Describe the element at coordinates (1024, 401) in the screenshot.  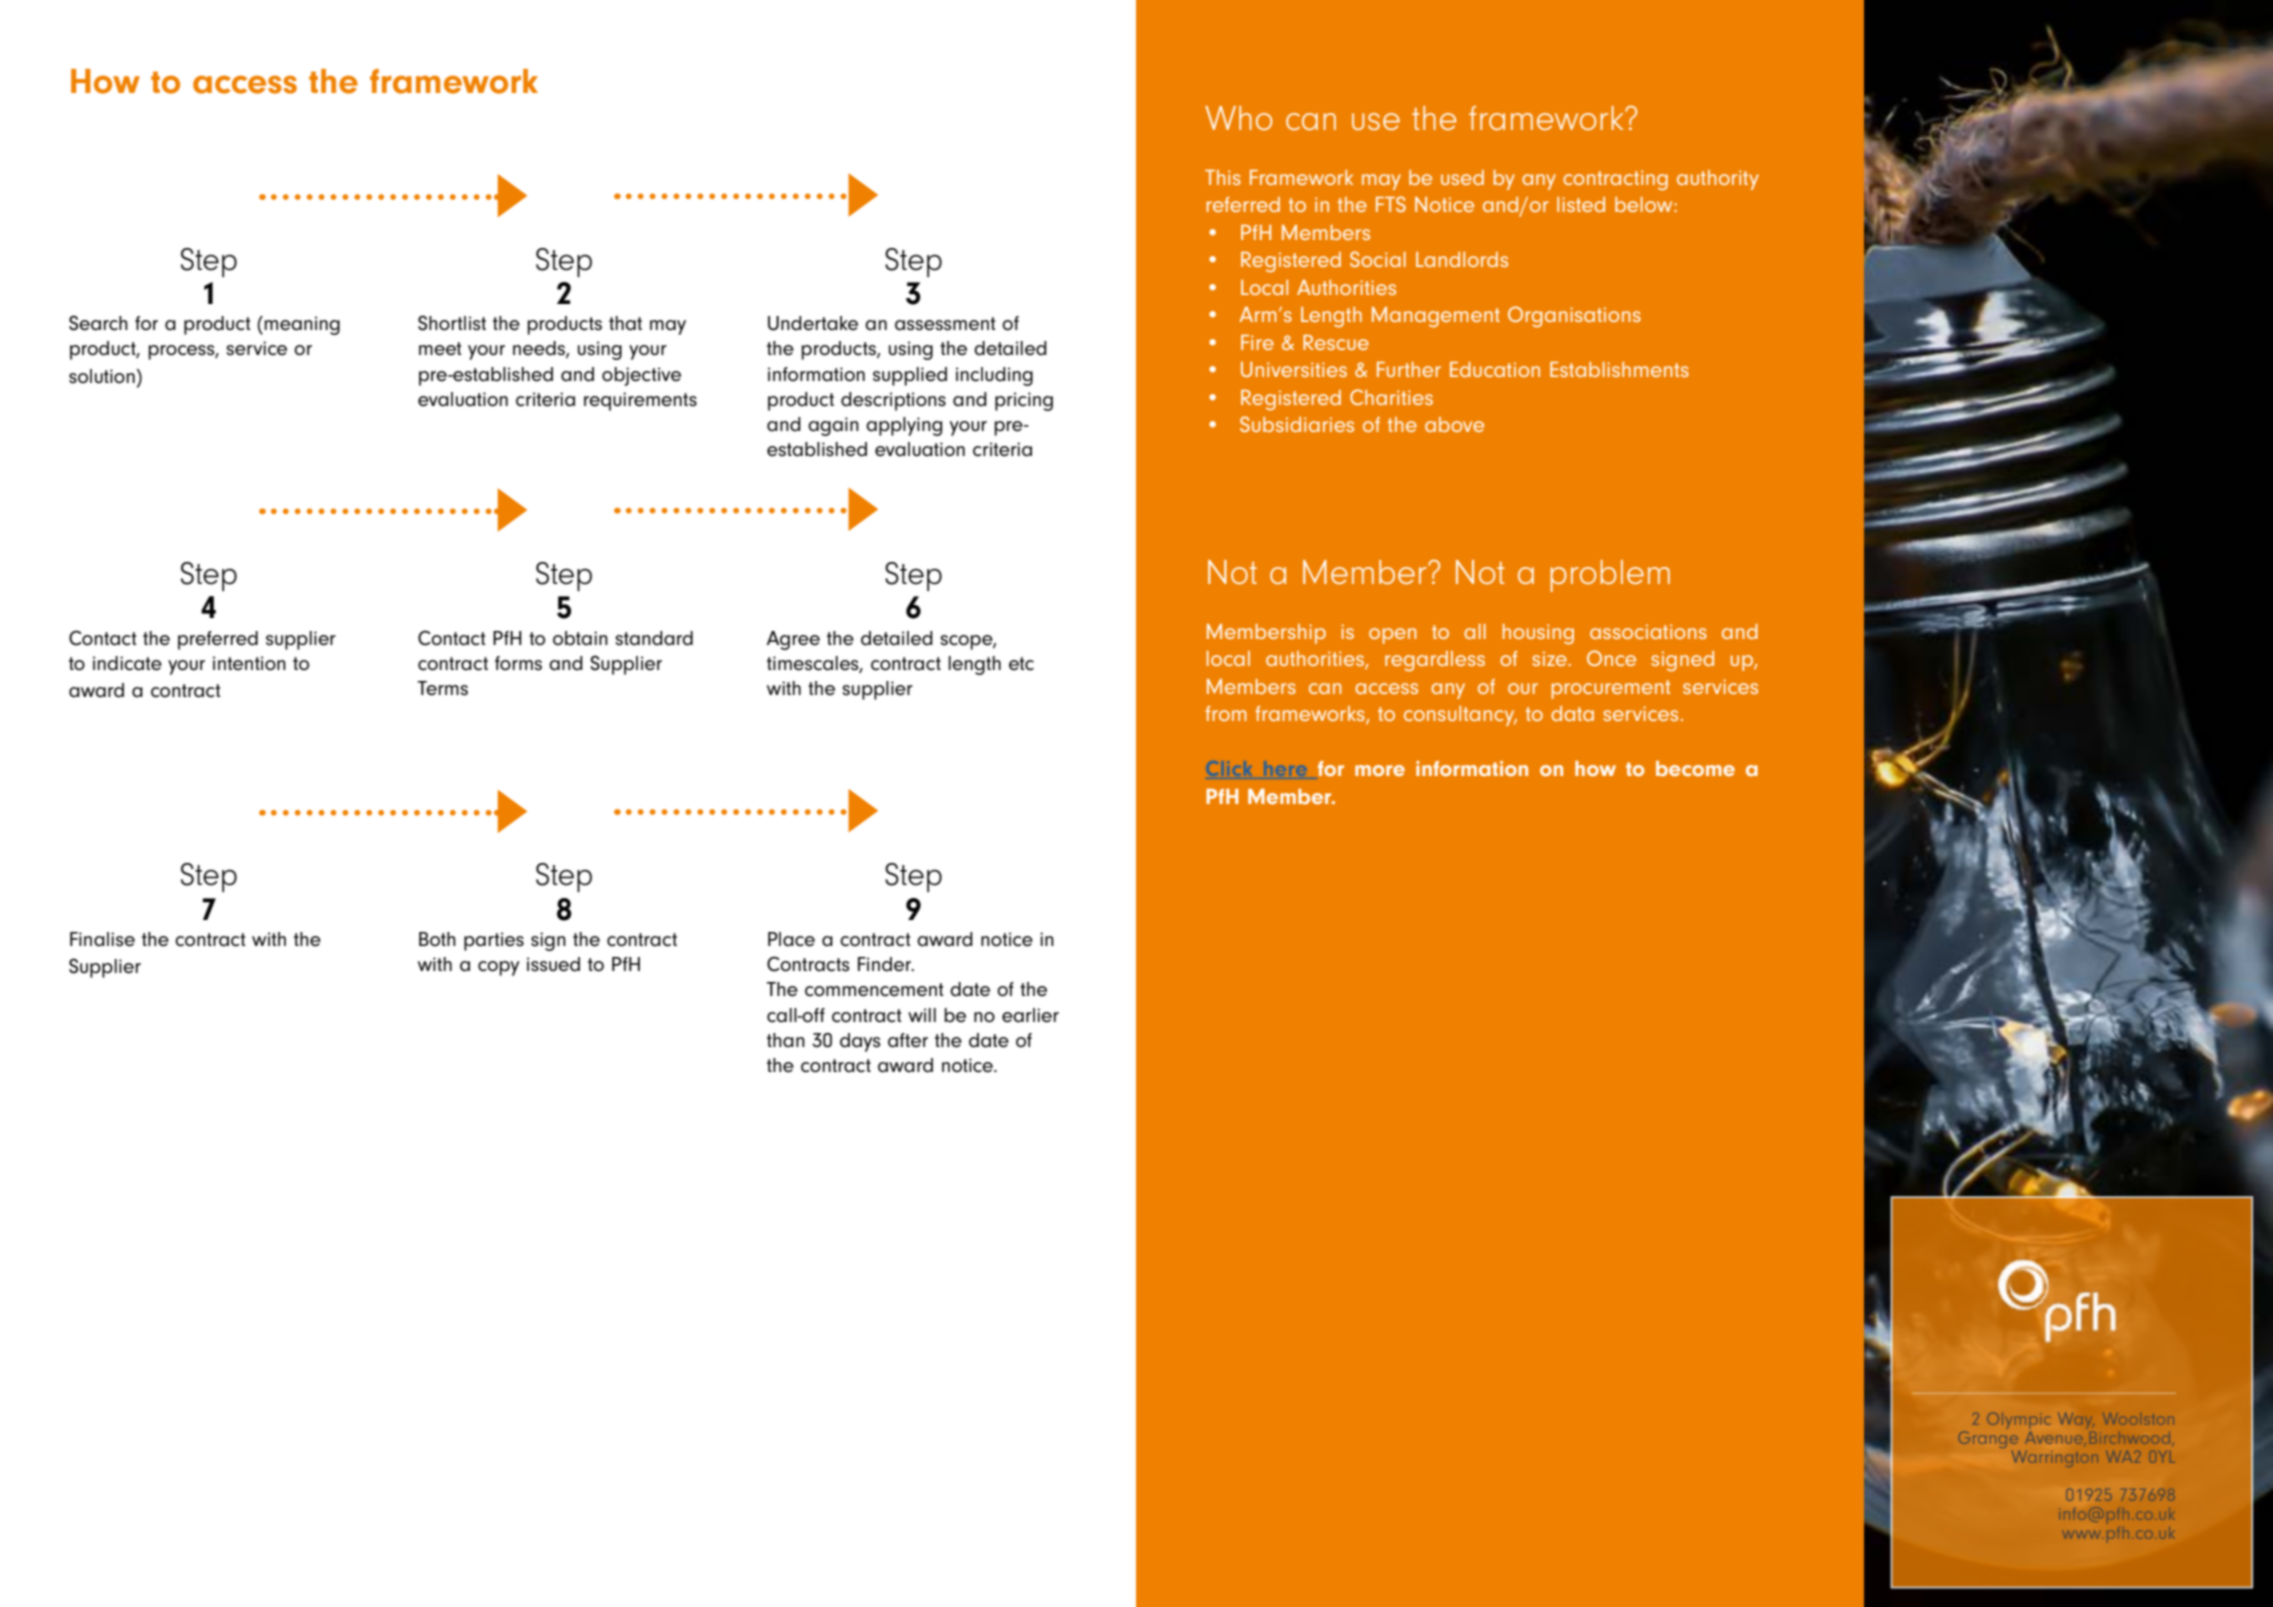
I see `pricing` at that location.
